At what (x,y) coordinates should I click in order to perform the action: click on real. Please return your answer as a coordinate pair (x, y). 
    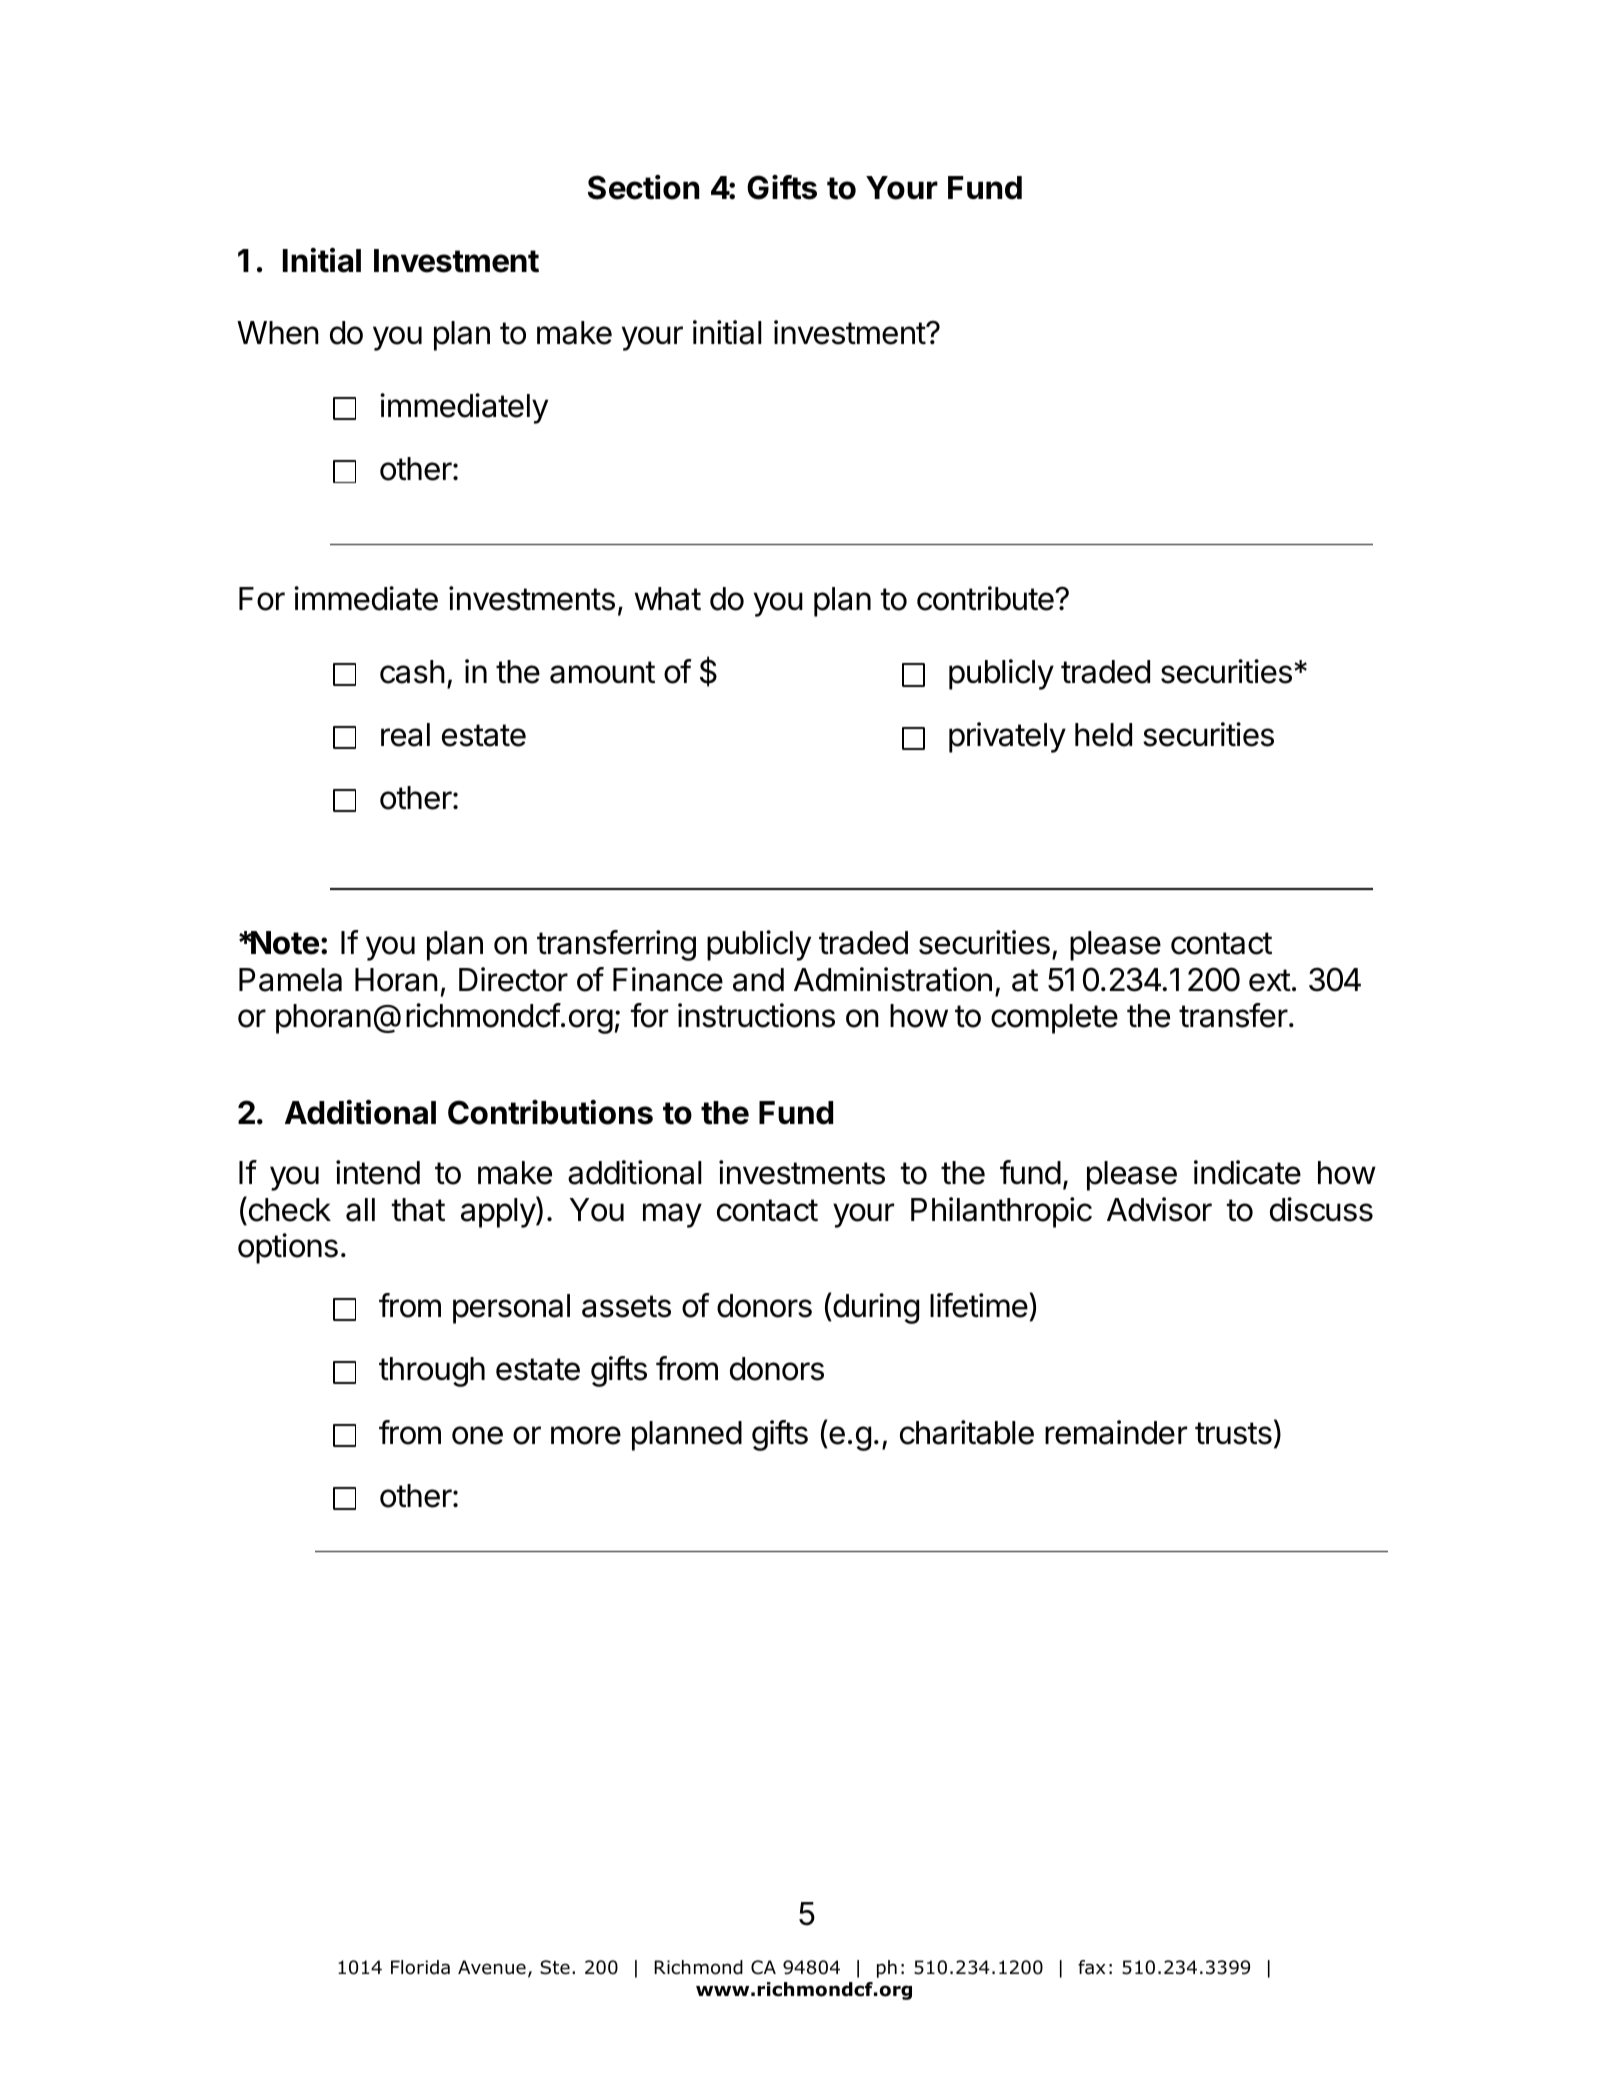
    Looking at the image, I should click on (405, 735).
